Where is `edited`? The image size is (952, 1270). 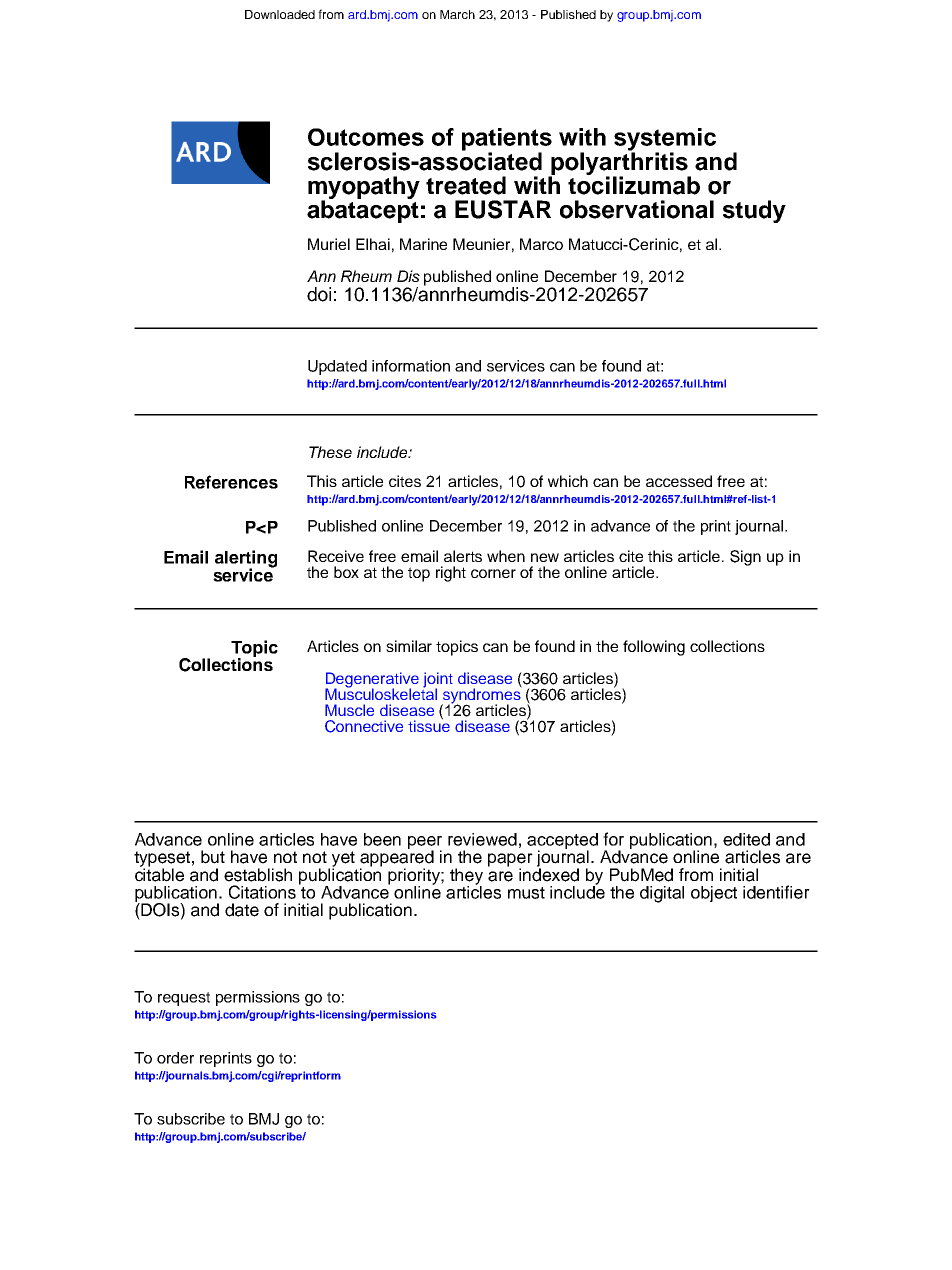
edited is located at coordinates (746, 839).
